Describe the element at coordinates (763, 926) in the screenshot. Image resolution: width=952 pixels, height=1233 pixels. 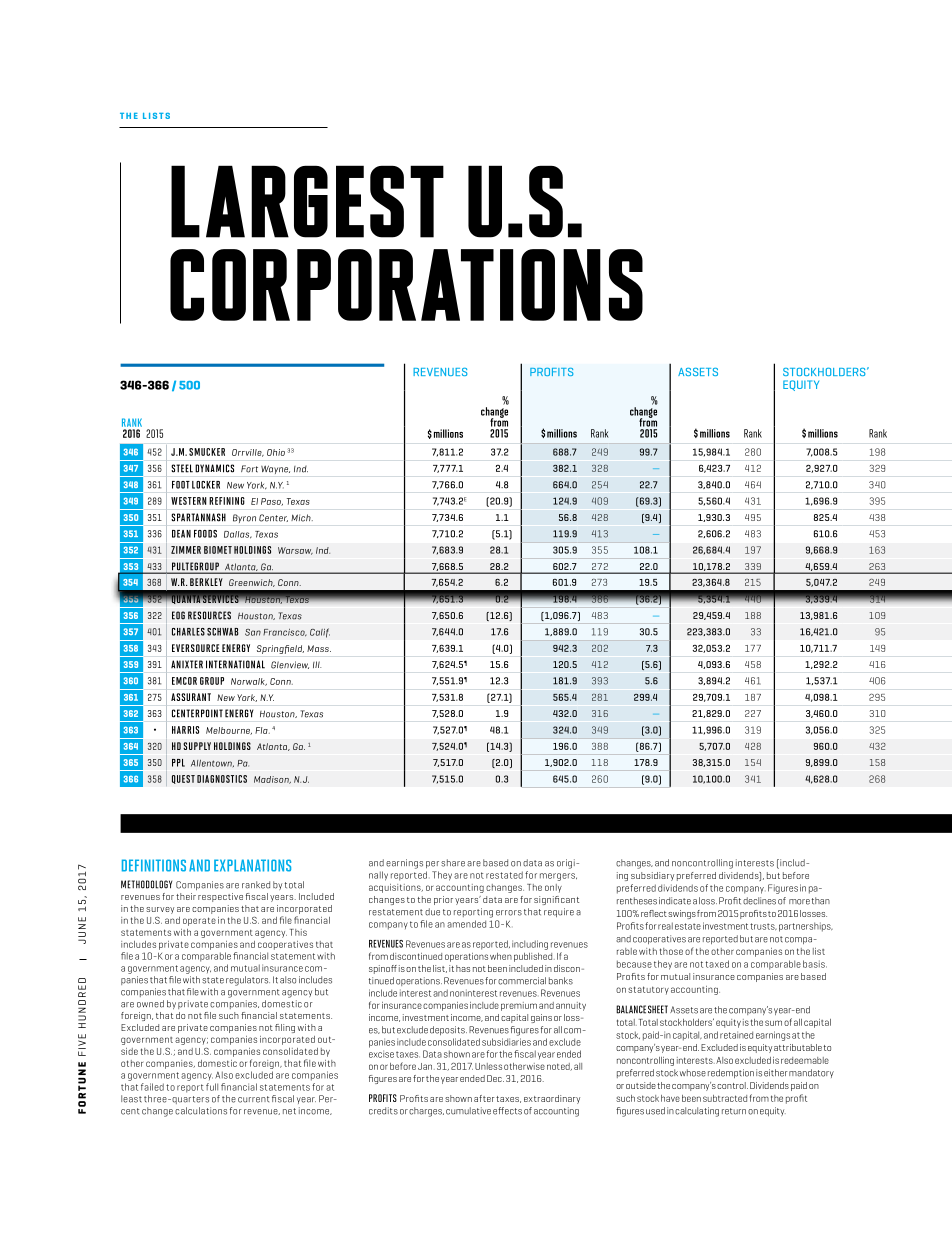
I see `trusts` at that location.
